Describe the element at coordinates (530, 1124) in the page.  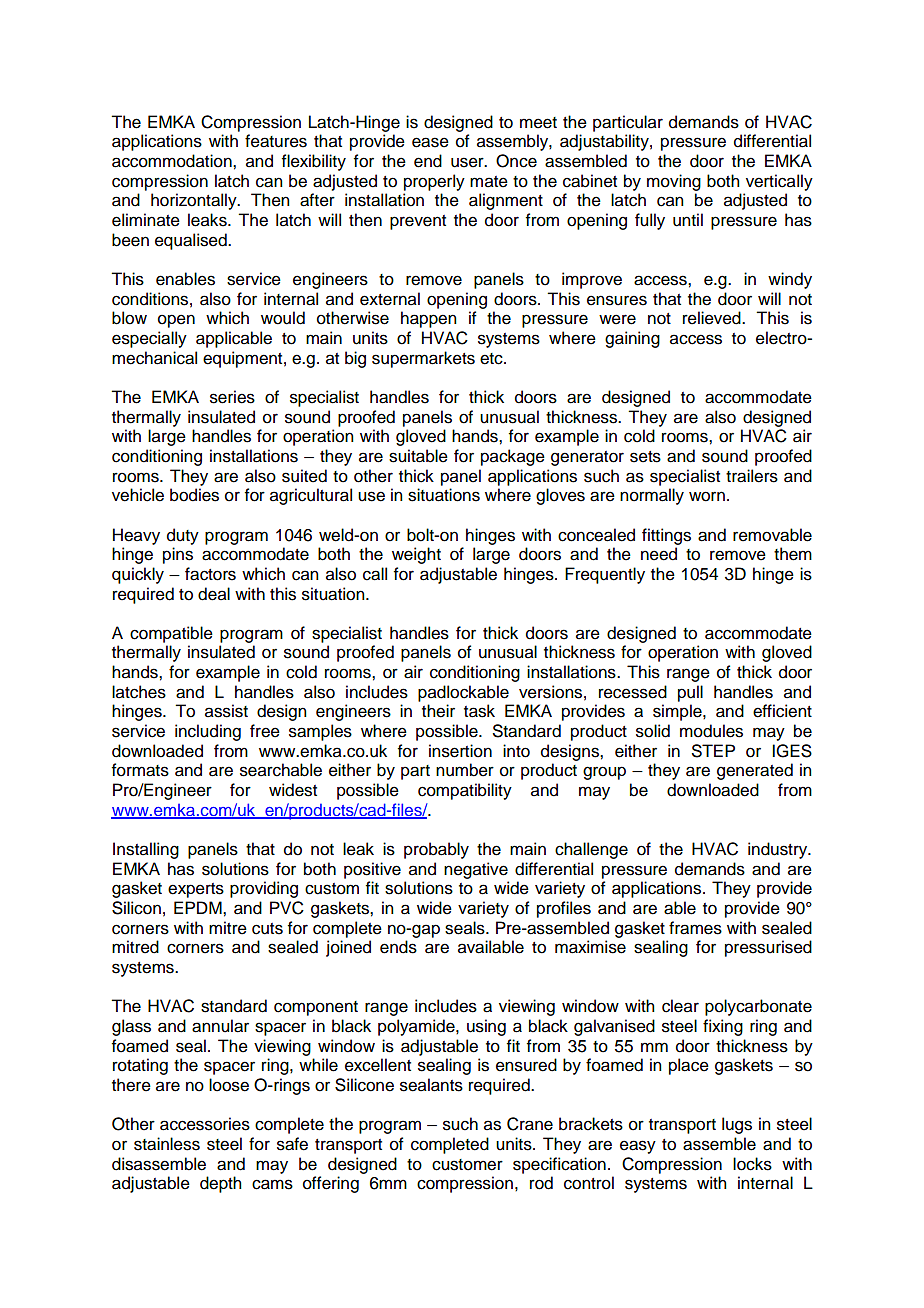
I see `Crane` at that location.
